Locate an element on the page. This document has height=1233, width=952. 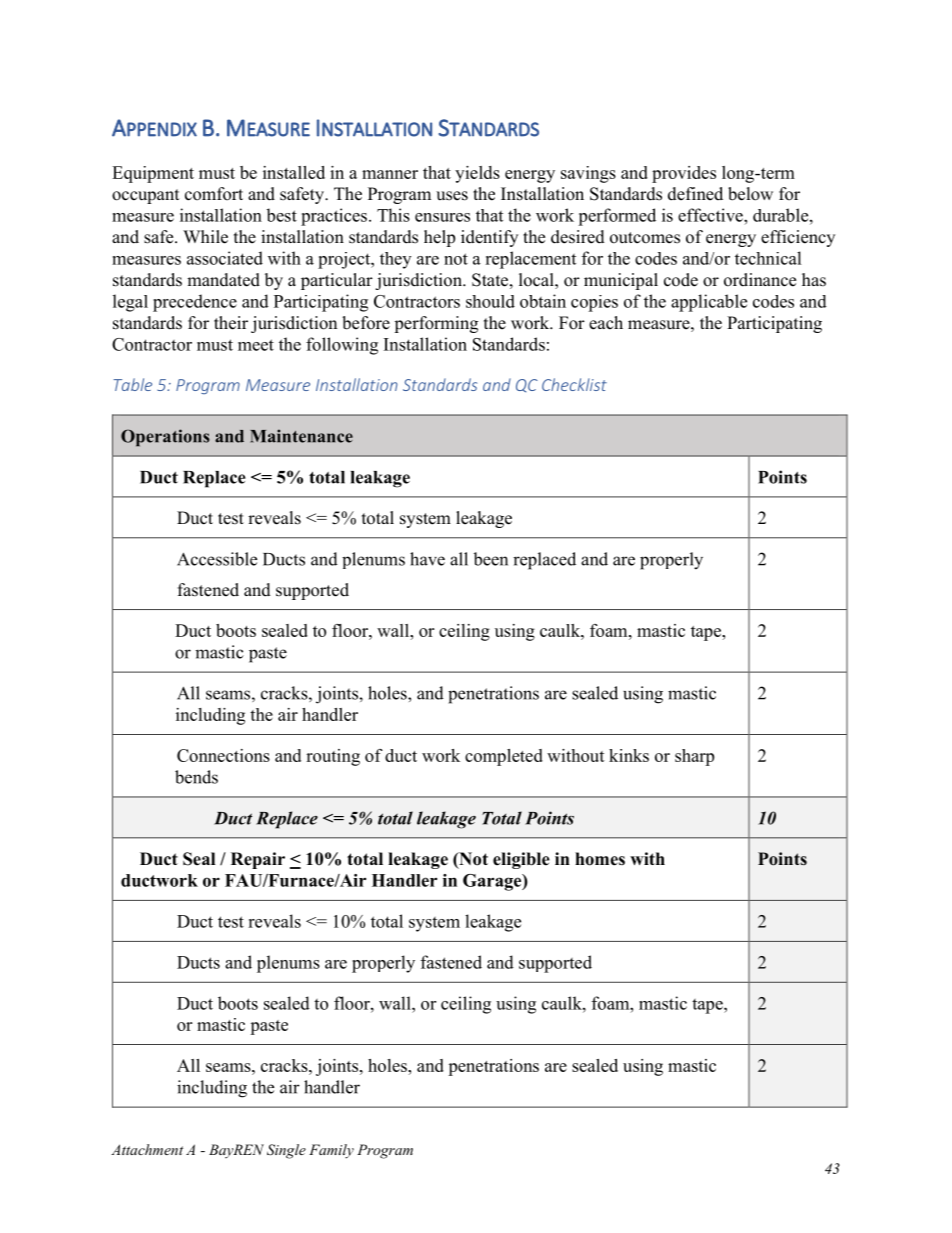
uses is located at coordinates (452, 196).
